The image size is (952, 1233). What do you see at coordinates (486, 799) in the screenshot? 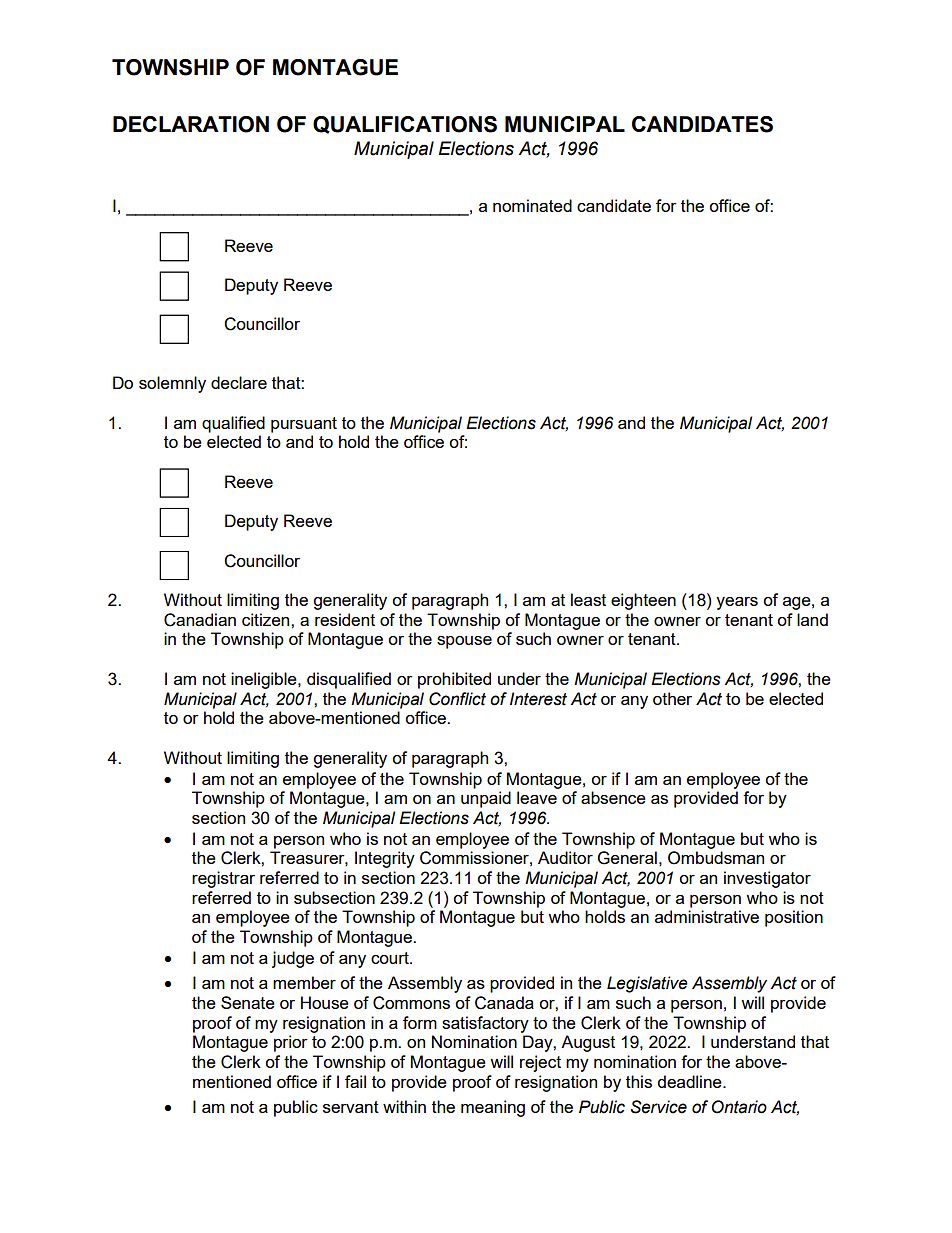
I see `unpaid` at bounding box center [486, 799].
